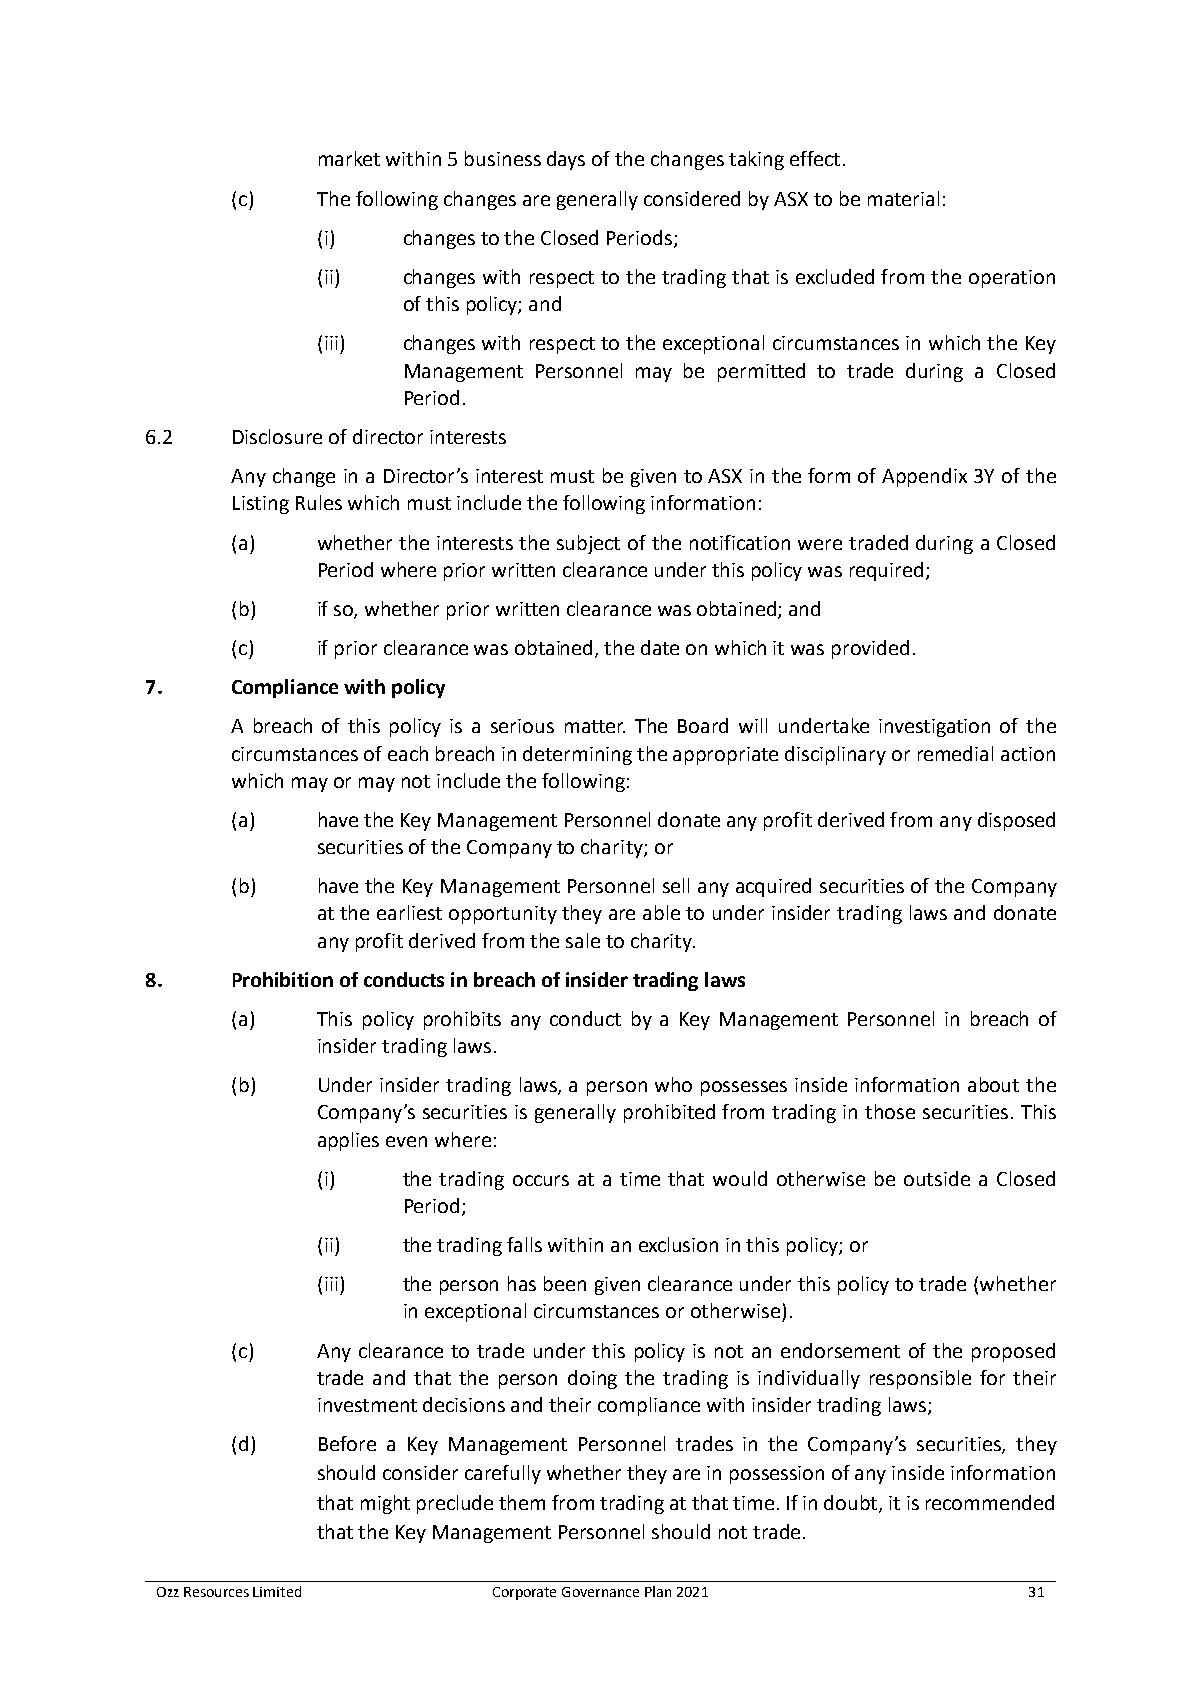 Image resolution: width=1202 pixels, height=1700 pixels. I want to click on market, so click(349, 158).
